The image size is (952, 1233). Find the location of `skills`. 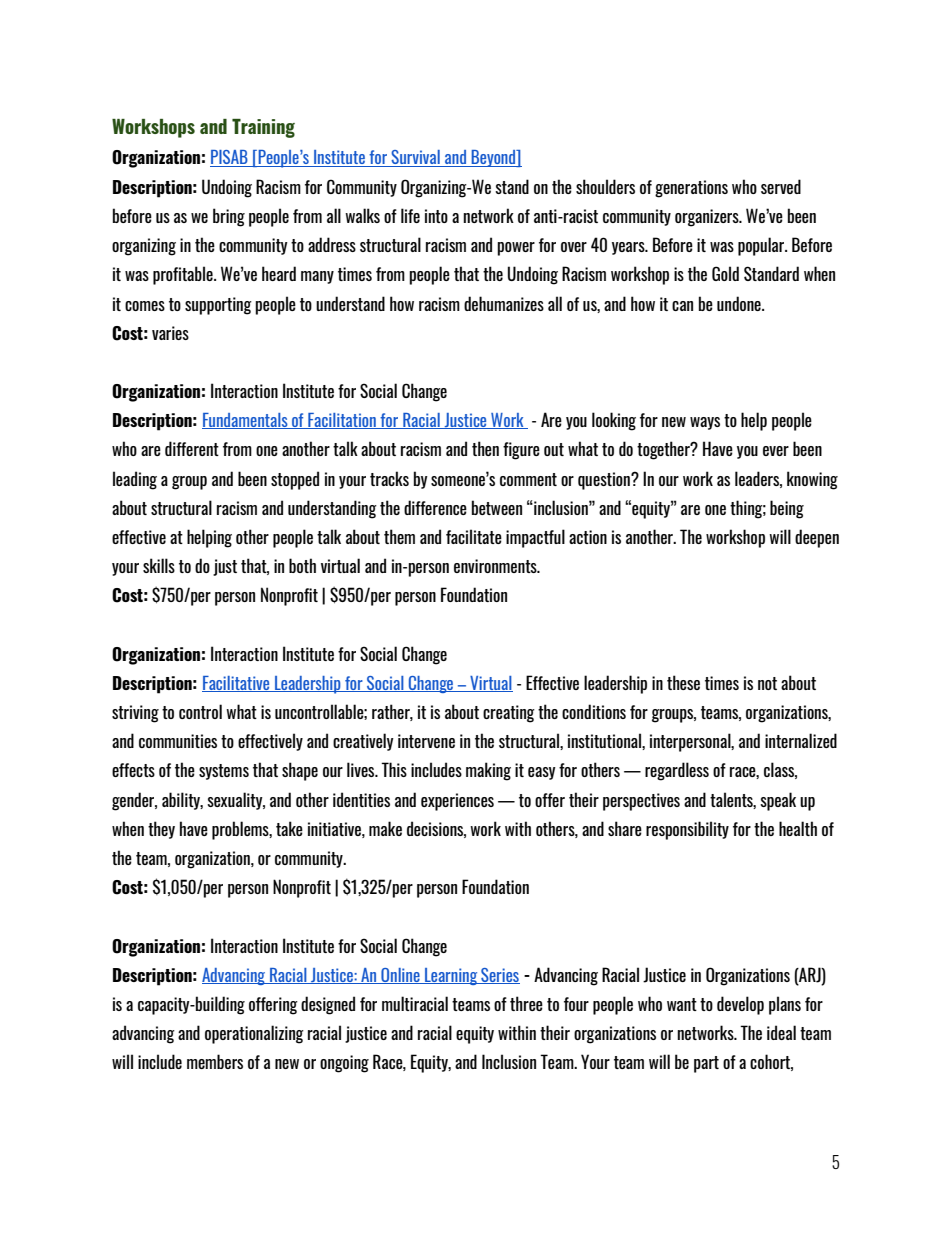

skills is located at coordinates (159, 565).
